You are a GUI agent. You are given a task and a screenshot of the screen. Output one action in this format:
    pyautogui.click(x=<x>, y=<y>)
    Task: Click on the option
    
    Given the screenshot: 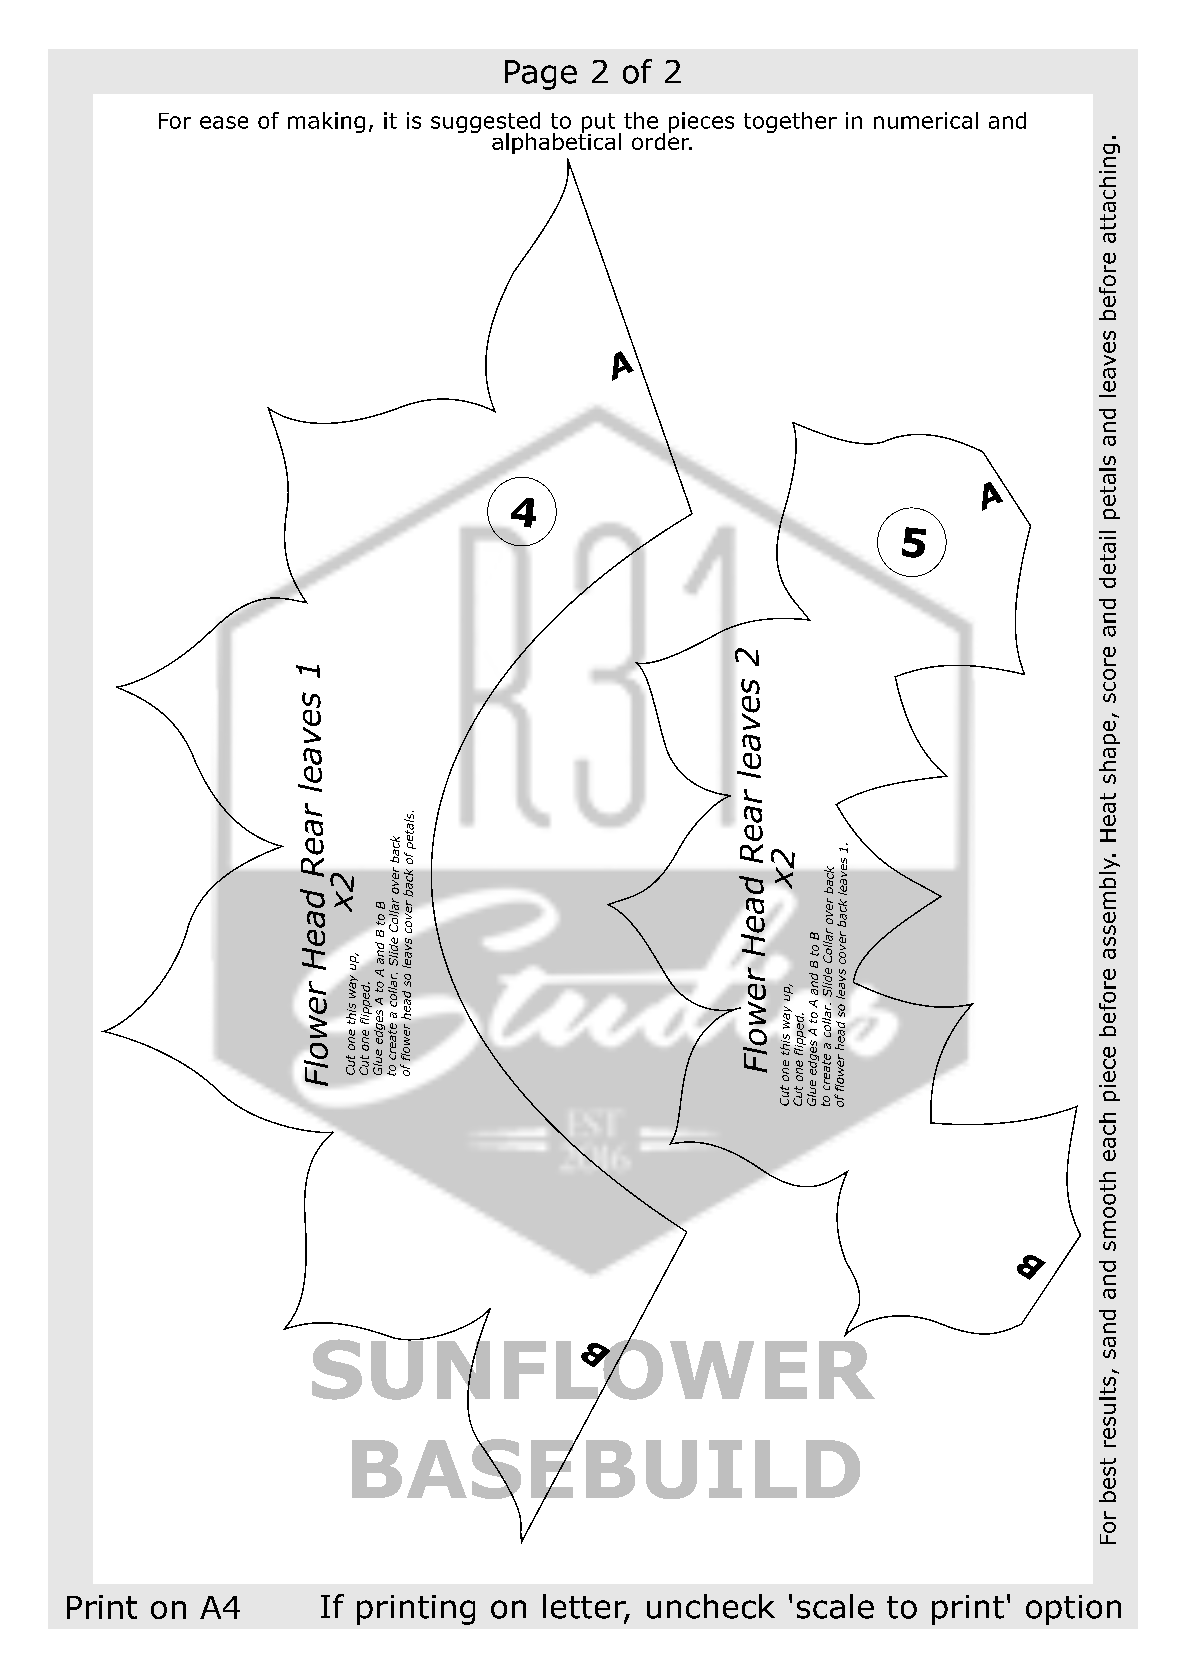 What is the action you would take?
    pyautogui.click(x=1073, y=1610)
